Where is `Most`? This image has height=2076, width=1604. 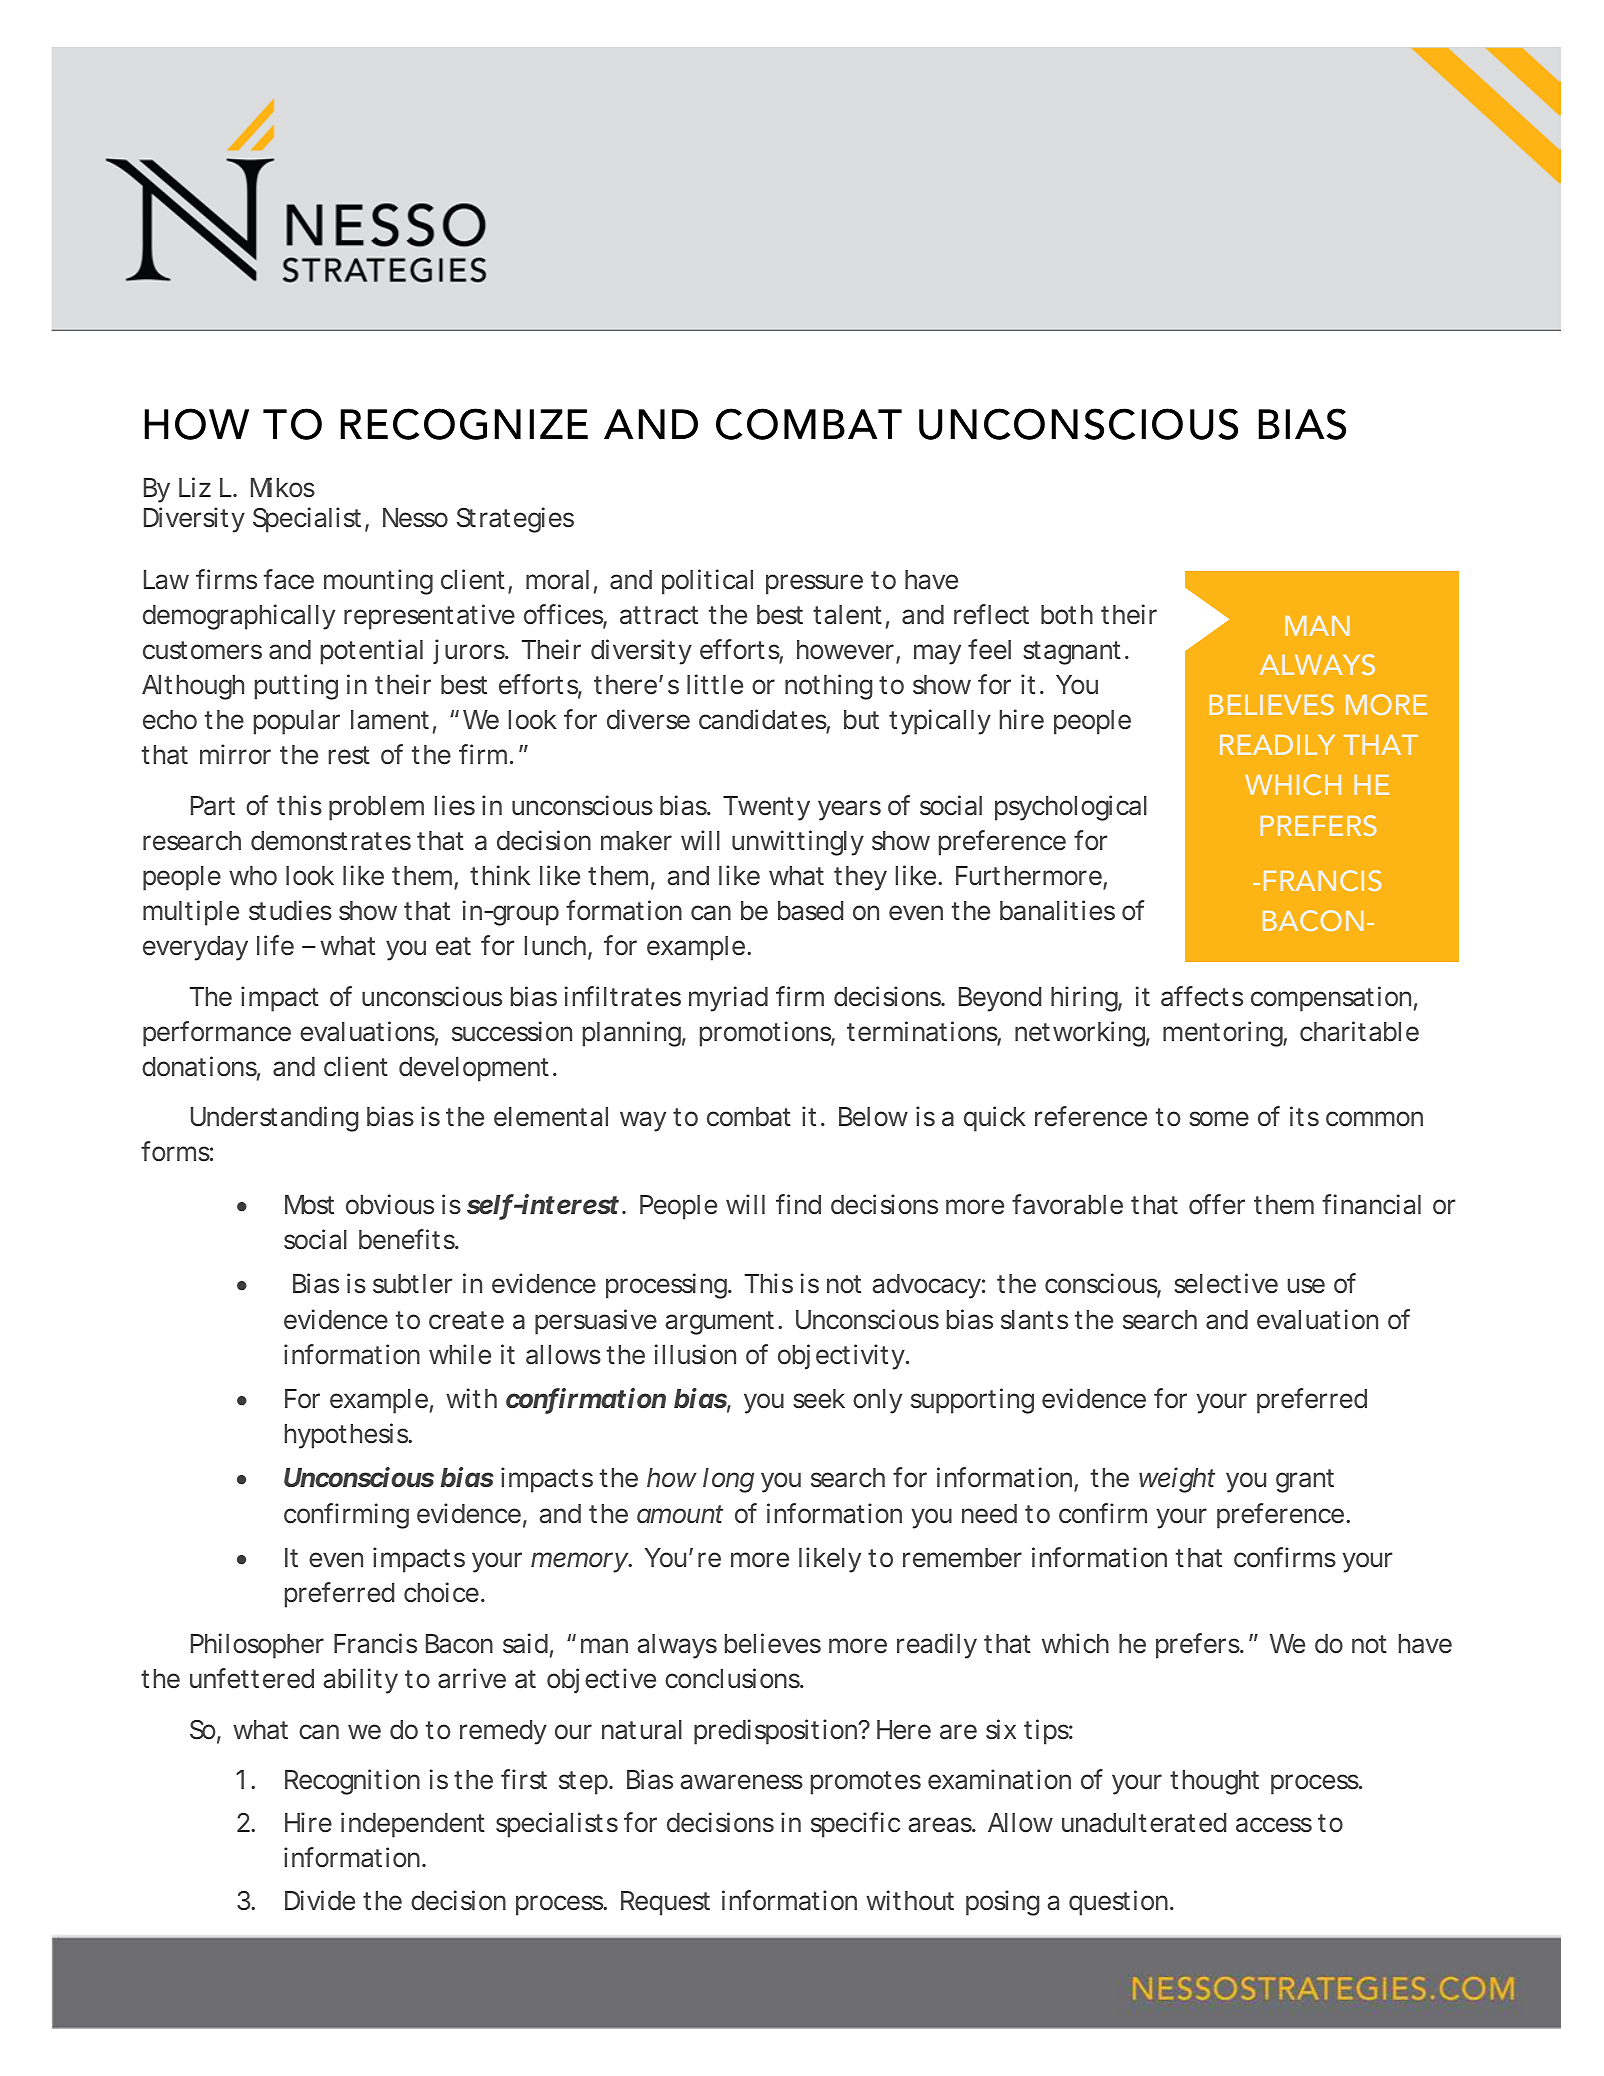 Most is located at coordinates (309, 1205).
